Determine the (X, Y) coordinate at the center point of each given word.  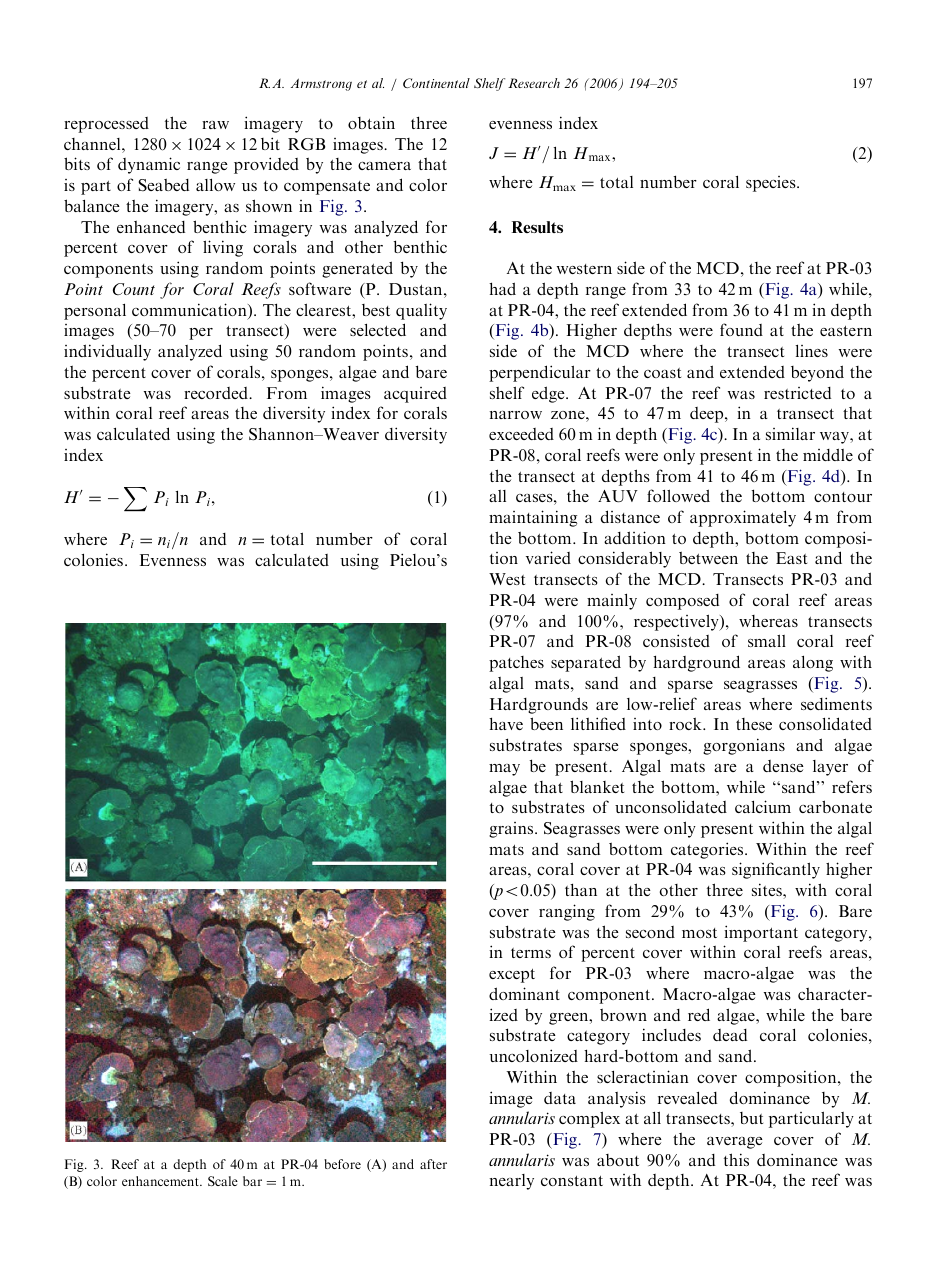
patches (516, 664)
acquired (415, 395)
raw (215, 125)
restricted (797, 393)
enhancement (161, 1181)
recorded (217, 393)
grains (512, 830)
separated (586, 663)
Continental (436, 83)
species (772, 184)
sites (768, 889)
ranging (567, 912)
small (767, 640)
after (433, 1164)
